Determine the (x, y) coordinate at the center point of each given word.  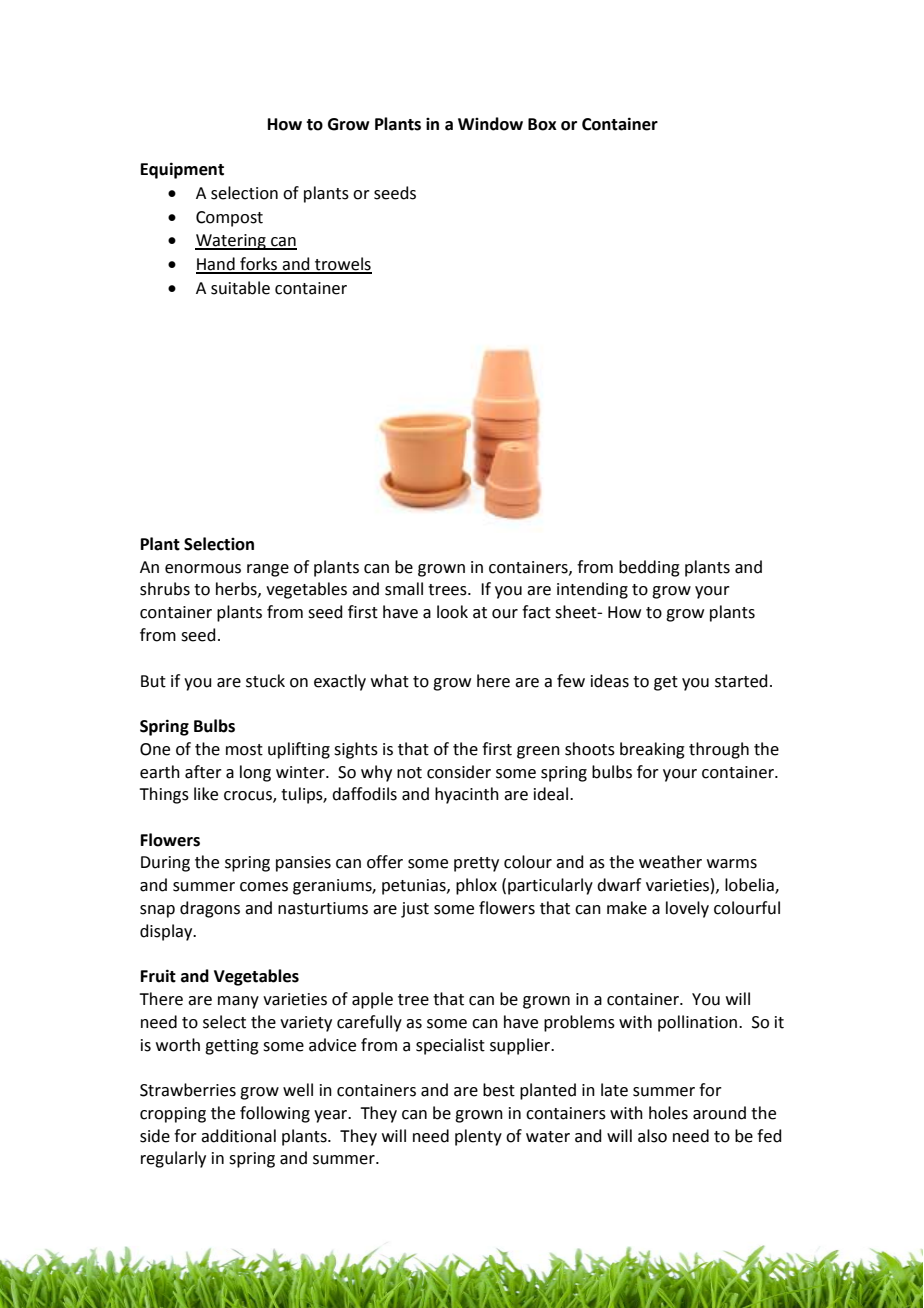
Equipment (182, 170)
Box (542, 124)
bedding (649, 568)
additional (238, 1136)
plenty (478, 1137)
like (206, 794)
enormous (203, 569)
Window (490, 124)
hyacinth (467, 795)
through (719, 750)
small (404, 589)
